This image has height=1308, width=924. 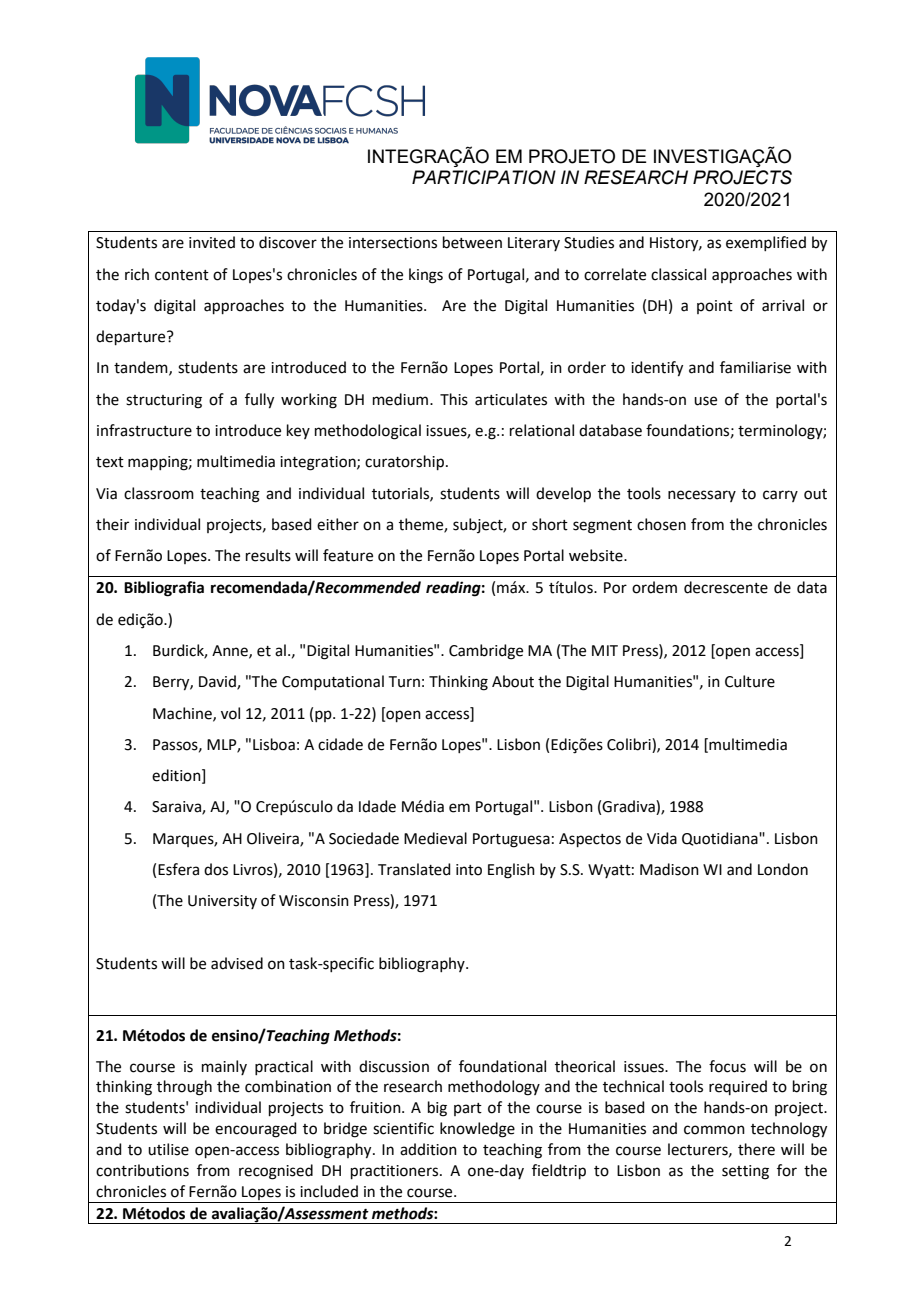 What do you see at coordinates (404, 682) in the image?
I see `Turn` at bounding box center [404, 682].
